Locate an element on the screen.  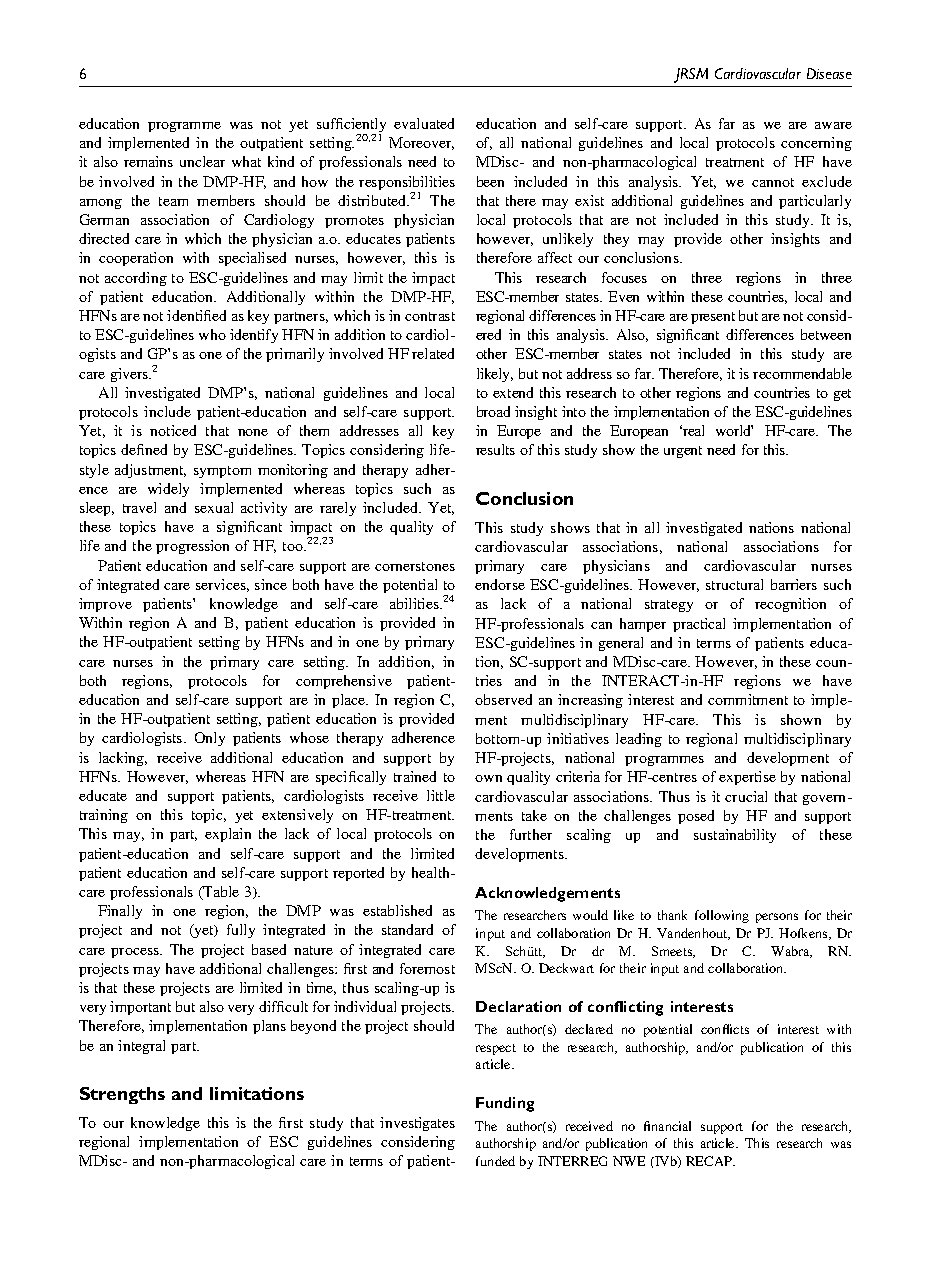
identify is located at coordinates (254, 336).
